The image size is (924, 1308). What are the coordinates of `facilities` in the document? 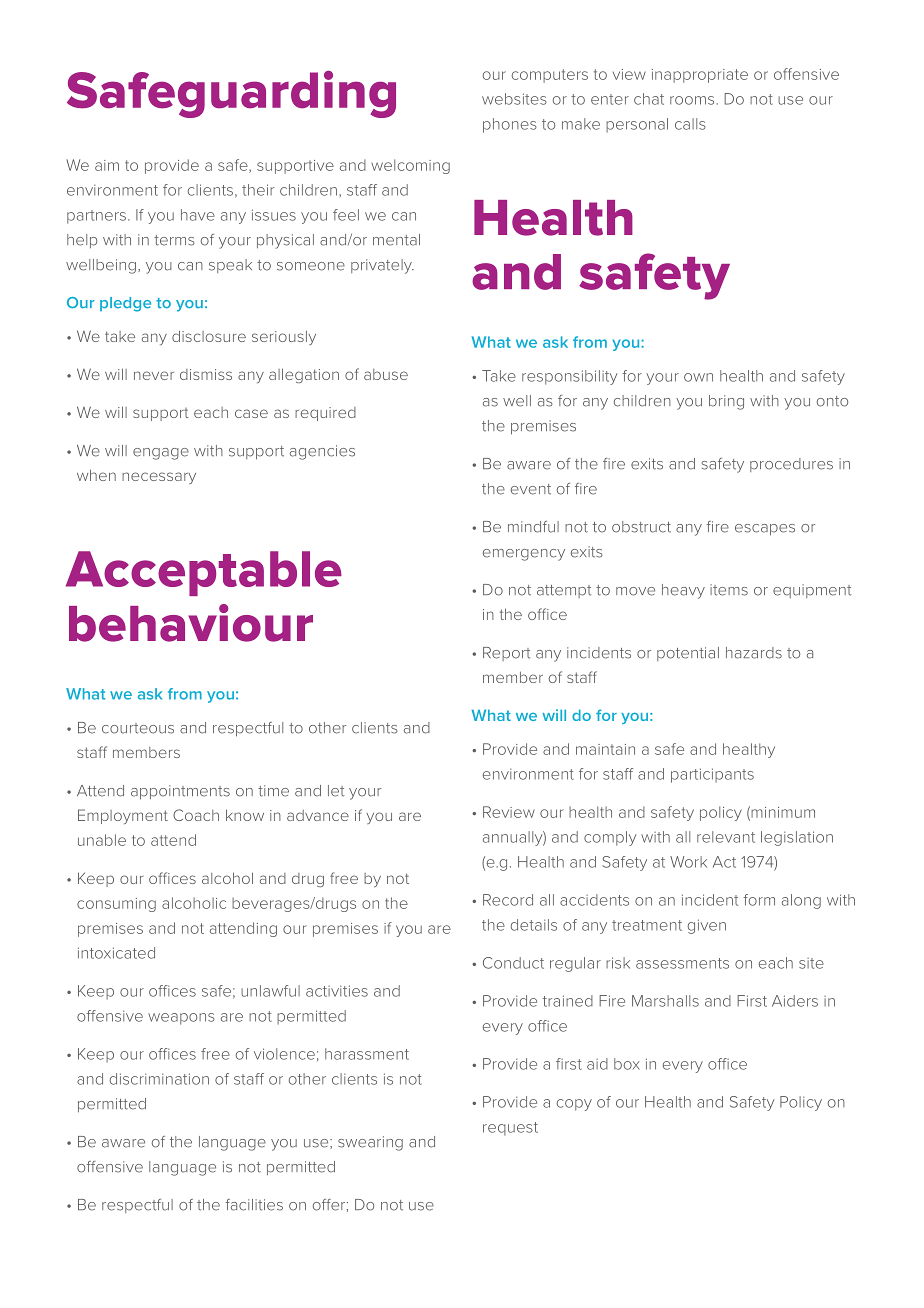 It's located at (254, 1205).
